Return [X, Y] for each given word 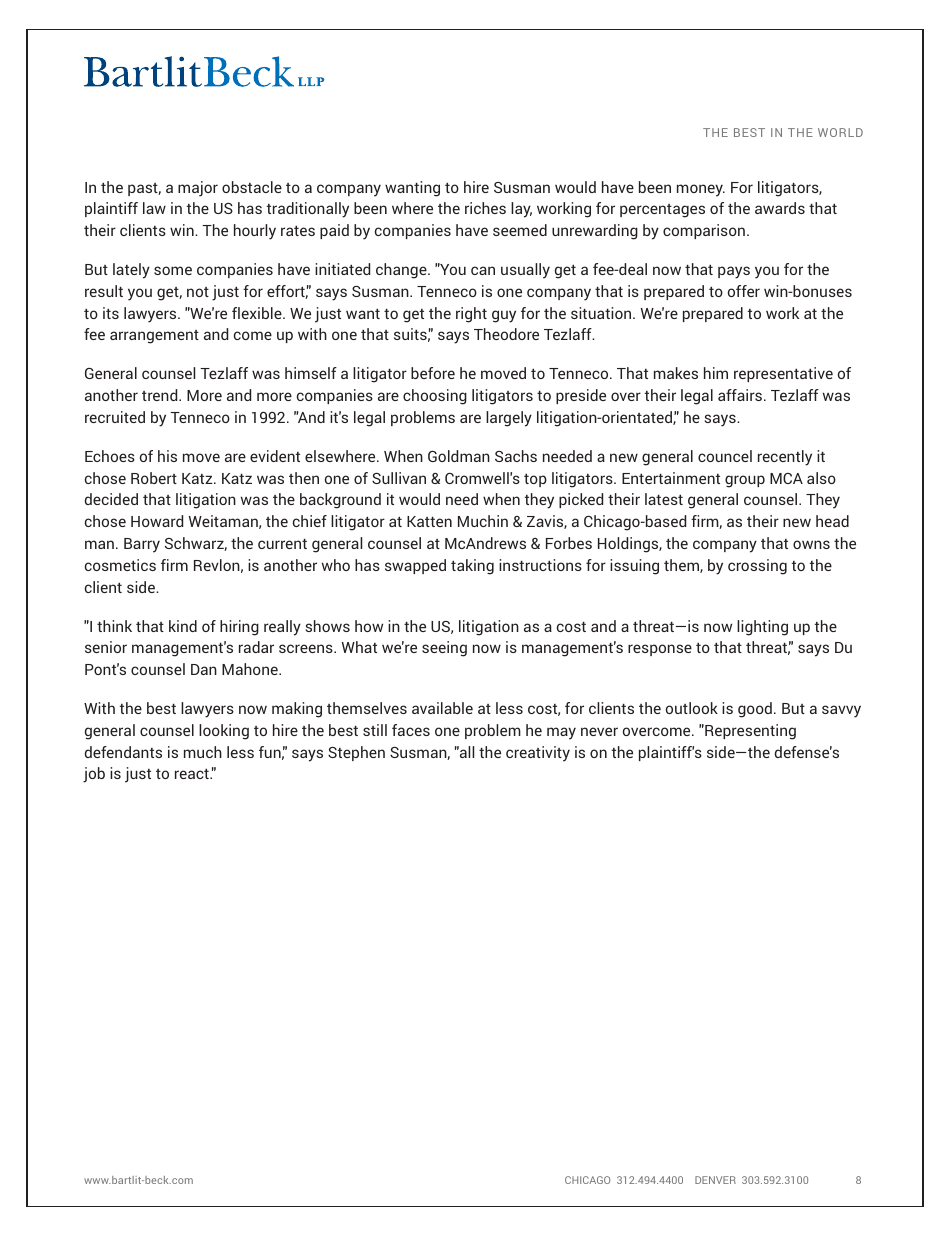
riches [485, 208]
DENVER [715, 1180]
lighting [762, 628]
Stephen [356, 753]
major [198, 189]
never [599, 731]
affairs [740, 395]
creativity [538, 754]
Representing [749, 732]
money [701, 190]
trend [161, 395]
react [193, 773]
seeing [444, 649]
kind [183, 626]
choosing [435, 397]
